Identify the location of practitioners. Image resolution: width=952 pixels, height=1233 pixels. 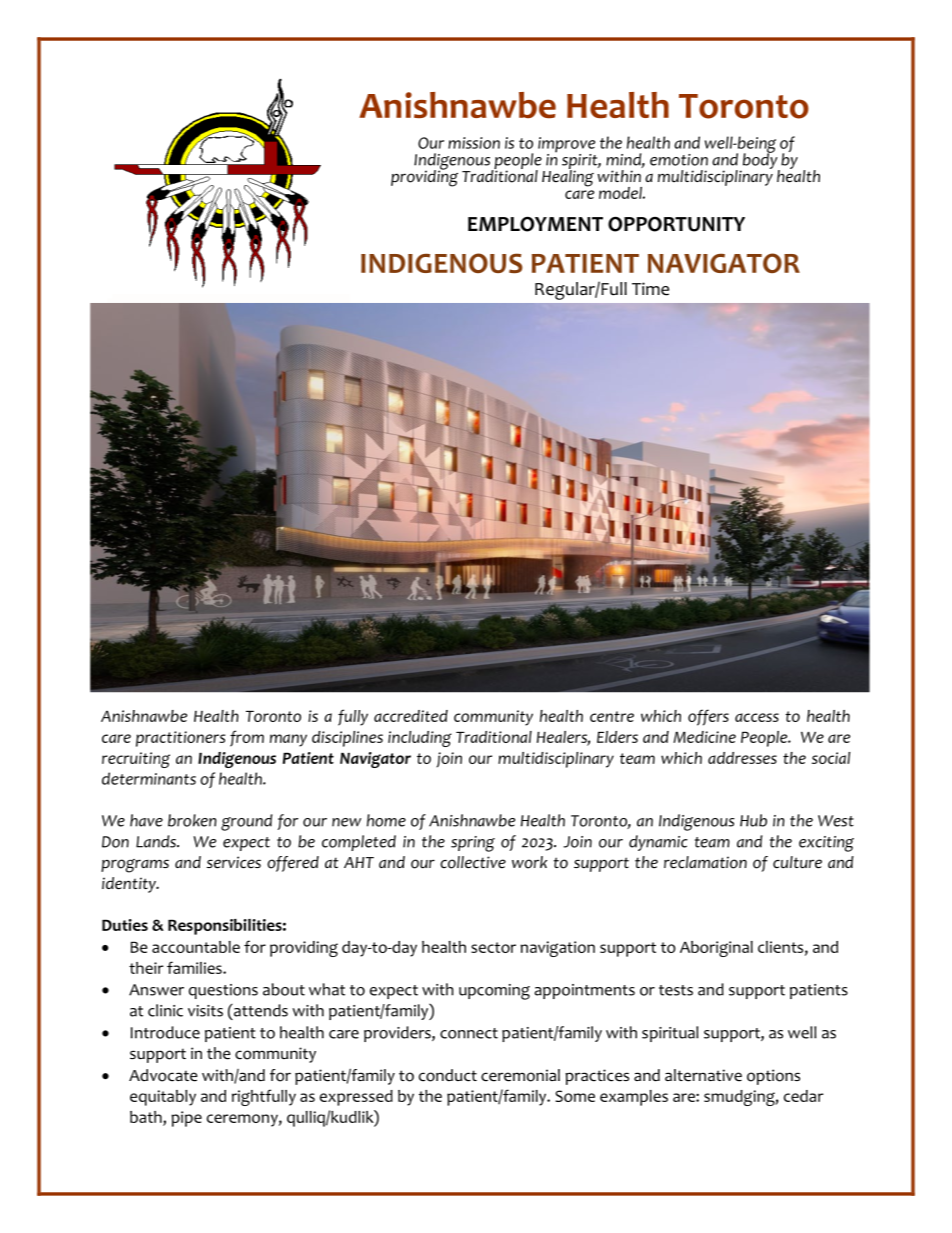
(180, 739).
